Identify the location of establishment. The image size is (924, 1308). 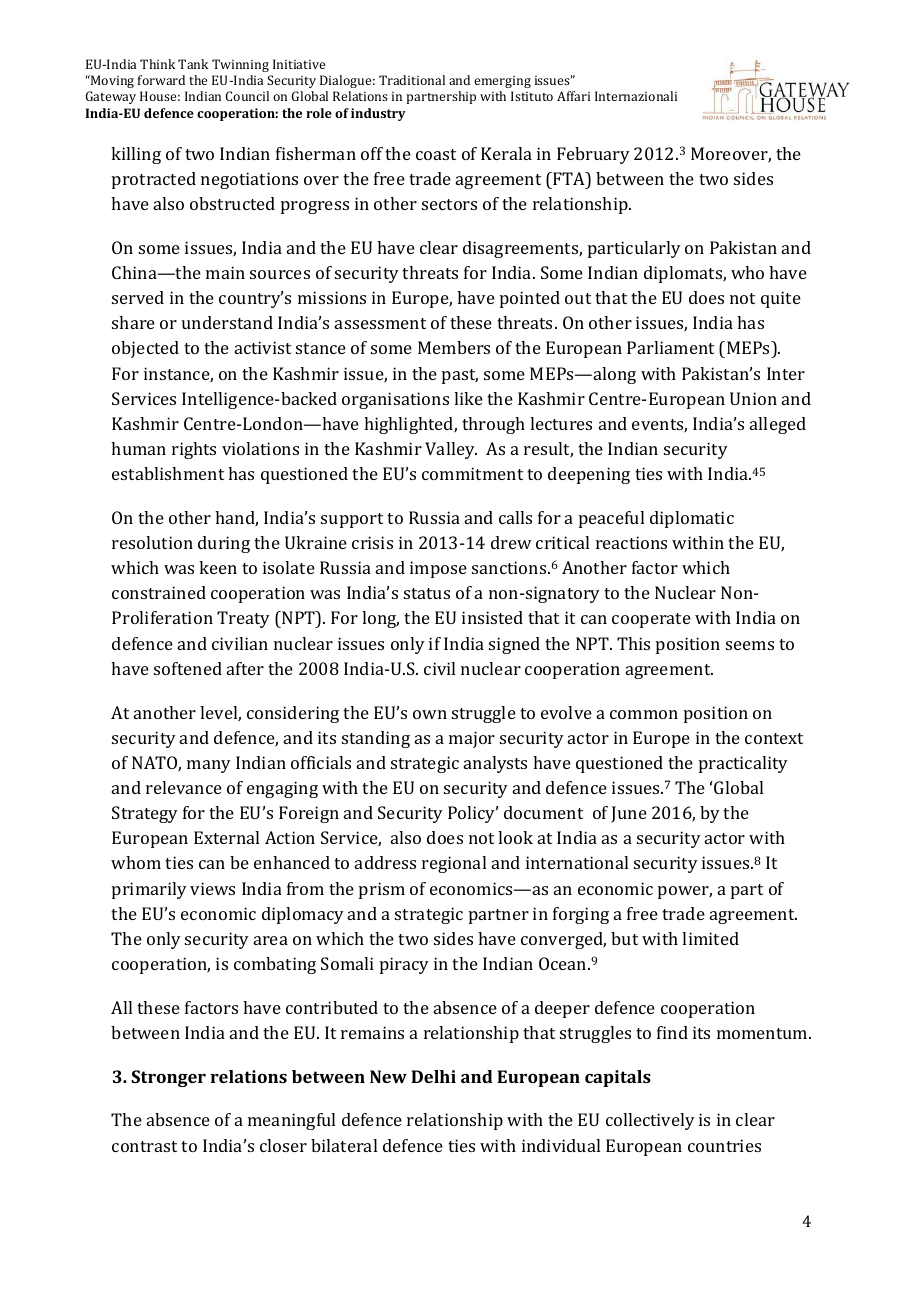
(168, 473).
